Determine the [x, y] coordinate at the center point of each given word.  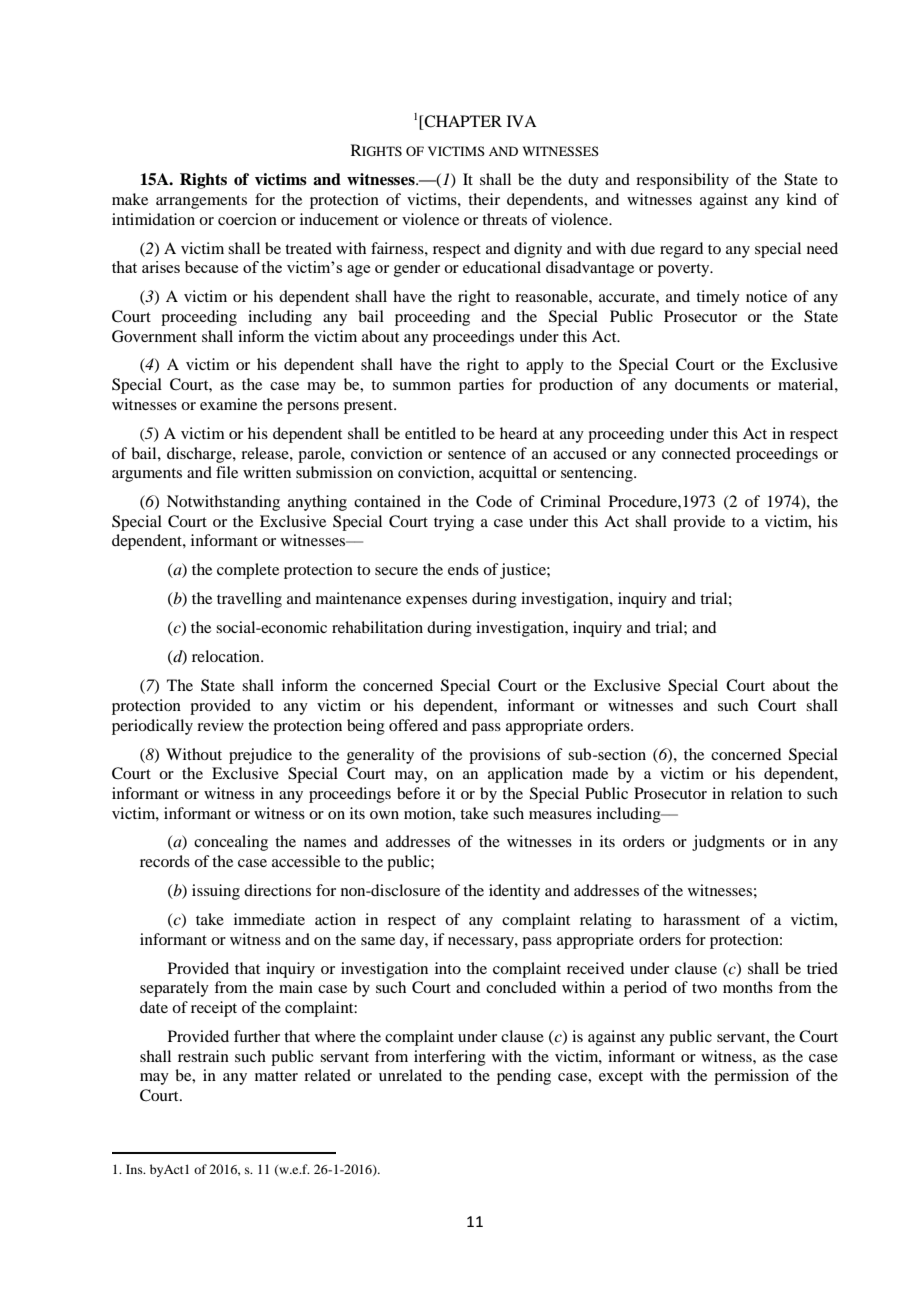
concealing [231, 843]
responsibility [682, 181]
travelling [249, 600]
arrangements [201, 202]
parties [481, 386]
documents [712, 384]
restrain [203, 1056]
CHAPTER [462, 122]
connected [696, 453]
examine [228, 404]
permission [751, 1077]
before [418, 793]
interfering [450, 1058]
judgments [728, 843]
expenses [436, 602]
